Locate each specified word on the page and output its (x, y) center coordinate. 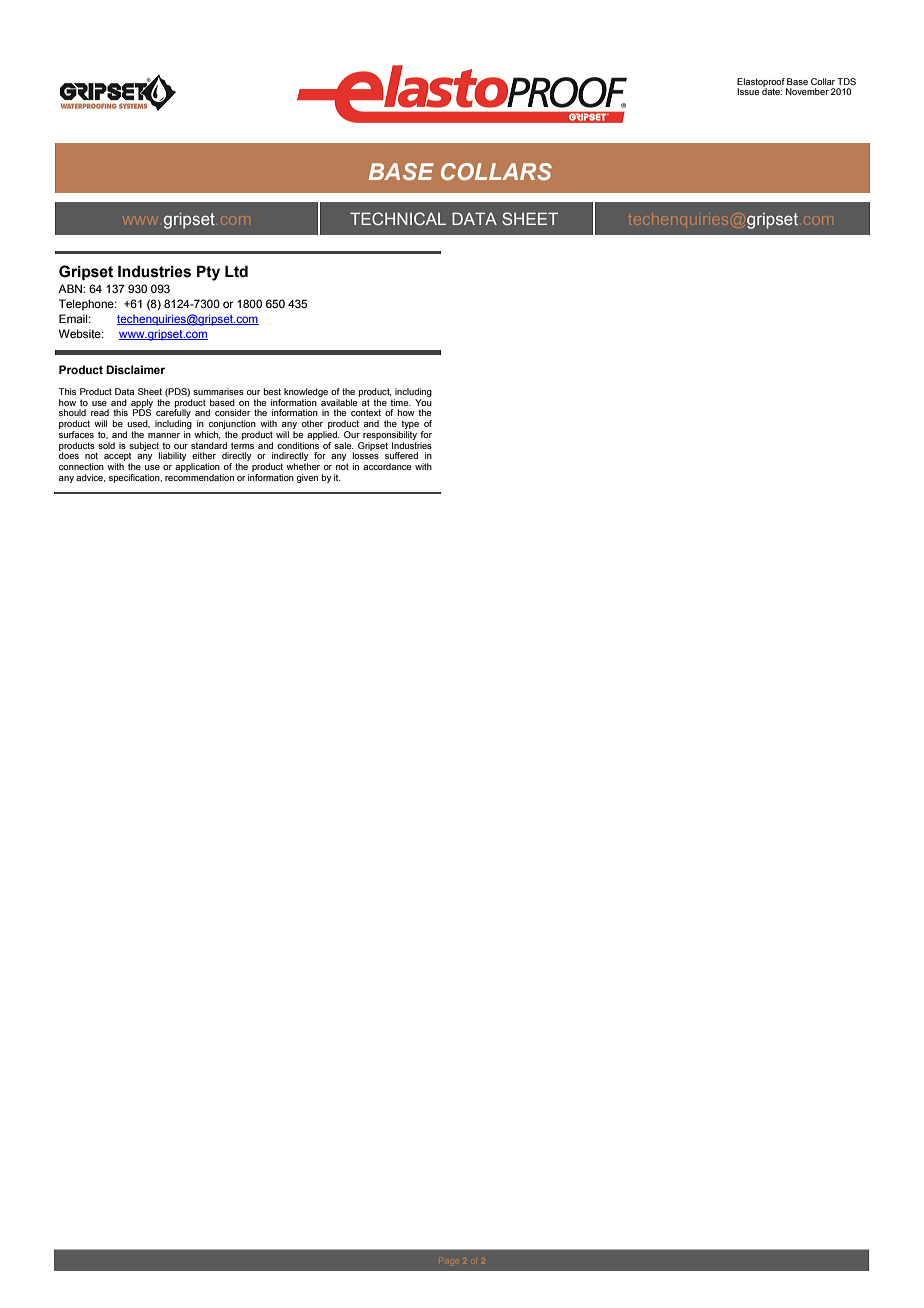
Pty (208, 273)
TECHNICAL (398, 218)
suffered (401, 455)
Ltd (236, 271)
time (400, 402)
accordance (387, 466)
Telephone (87, 305)
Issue (748, 91)
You (423, 402)
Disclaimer (135, 369)
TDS (846, 81)
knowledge (306, 392)
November (807, 91)
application (197, 467)
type (409, 426)
